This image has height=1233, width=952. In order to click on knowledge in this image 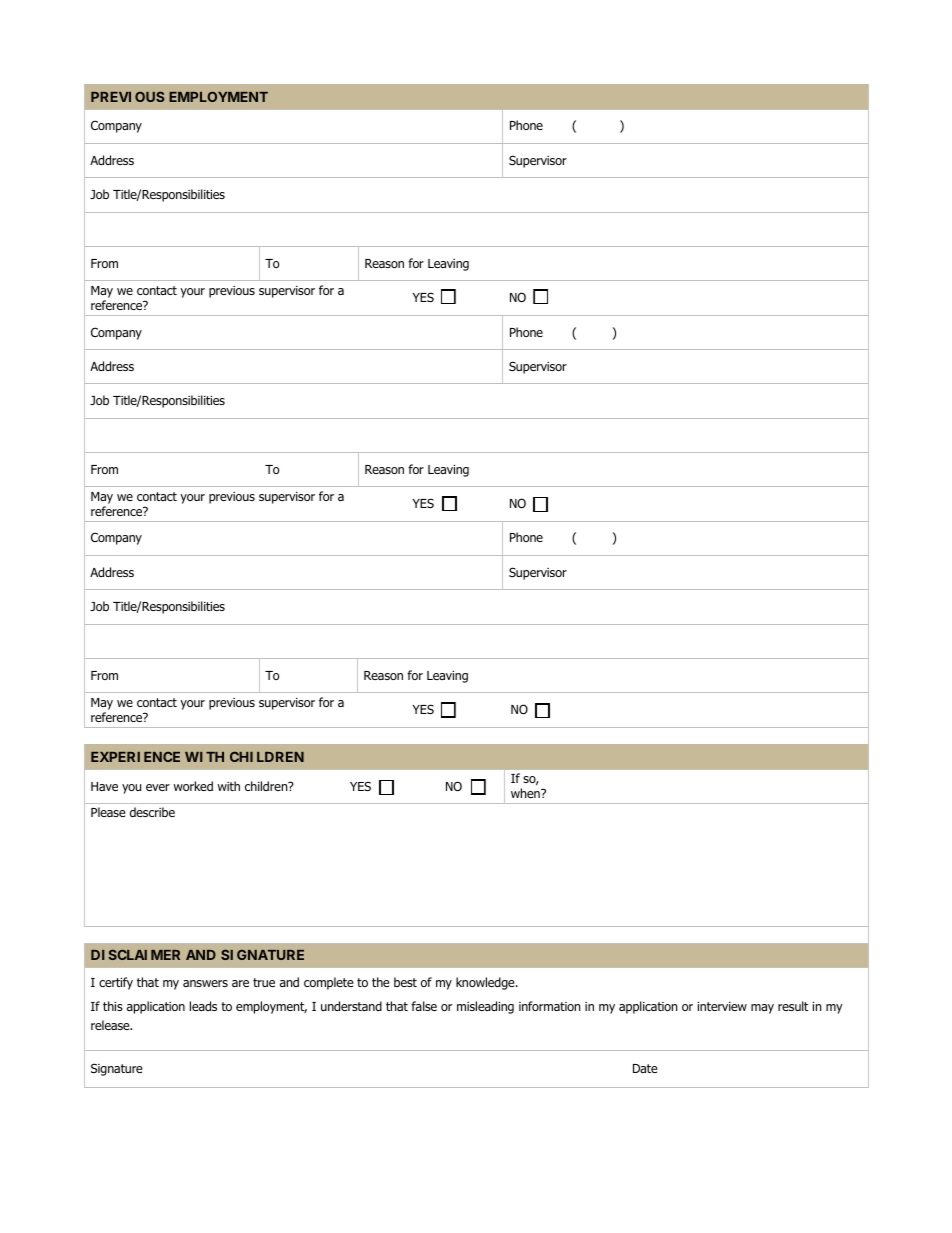, I will do `click(486, 983)`.
